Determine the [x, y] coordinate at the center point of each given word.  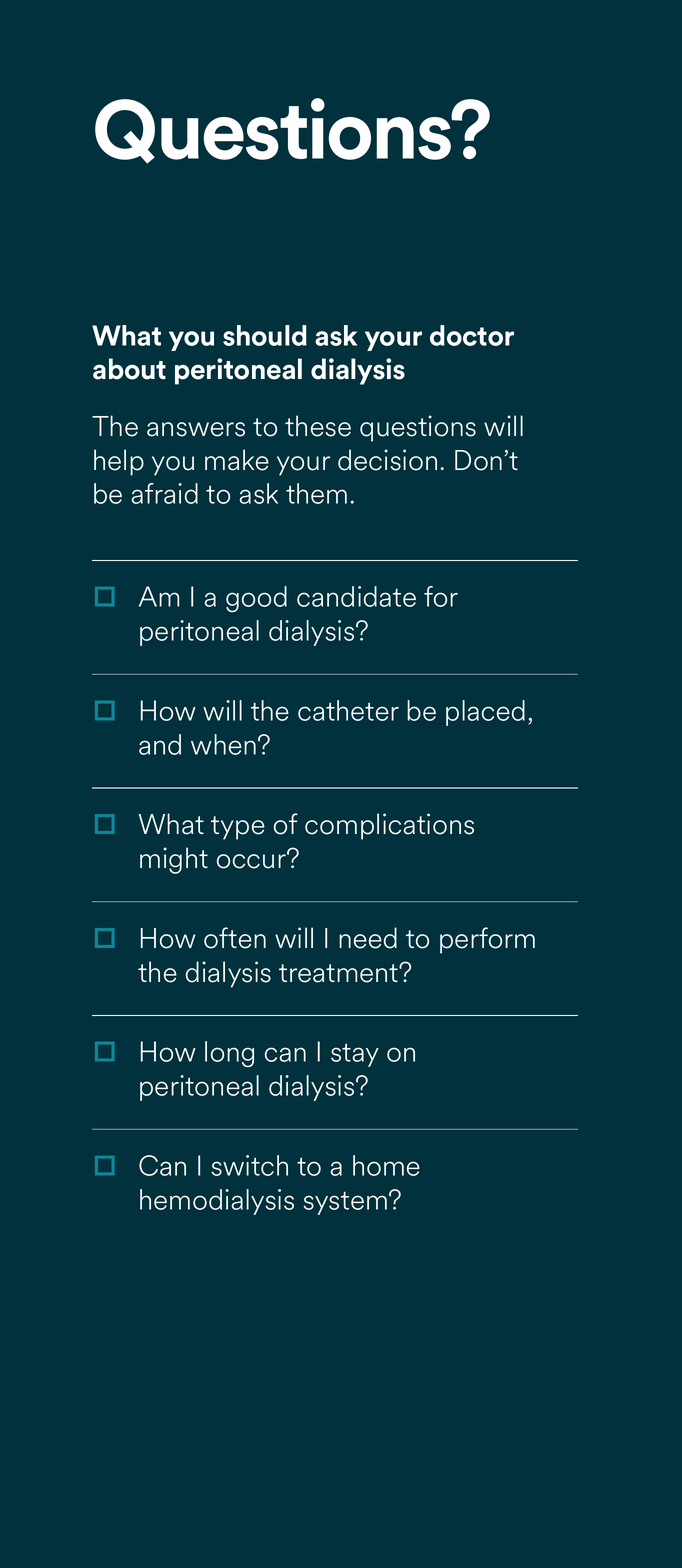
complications [389, 826]
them [316, 493]
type [238, 828]
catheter [348, 710]
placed [485, 713]
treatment [339, 973]
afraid [165, 493]
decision [387, 460]
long [229, 1054]
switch [249, 1165]
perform [487, 940]
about [129, 369]
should [265, 335]
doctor [472, 335]
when [223, 744]
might [174, 860]
